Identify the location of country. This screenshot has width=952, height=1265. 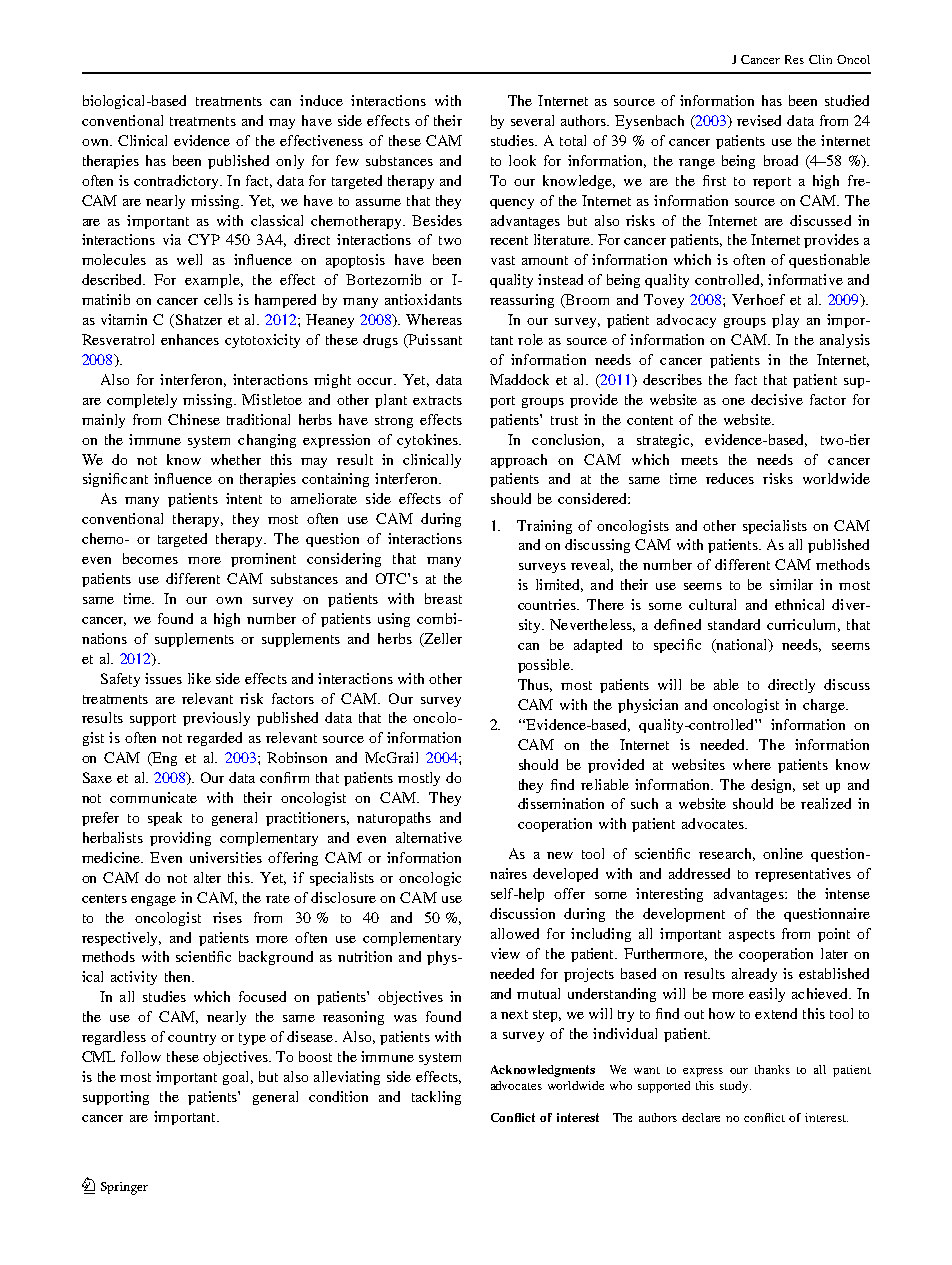
(192, 1039).
